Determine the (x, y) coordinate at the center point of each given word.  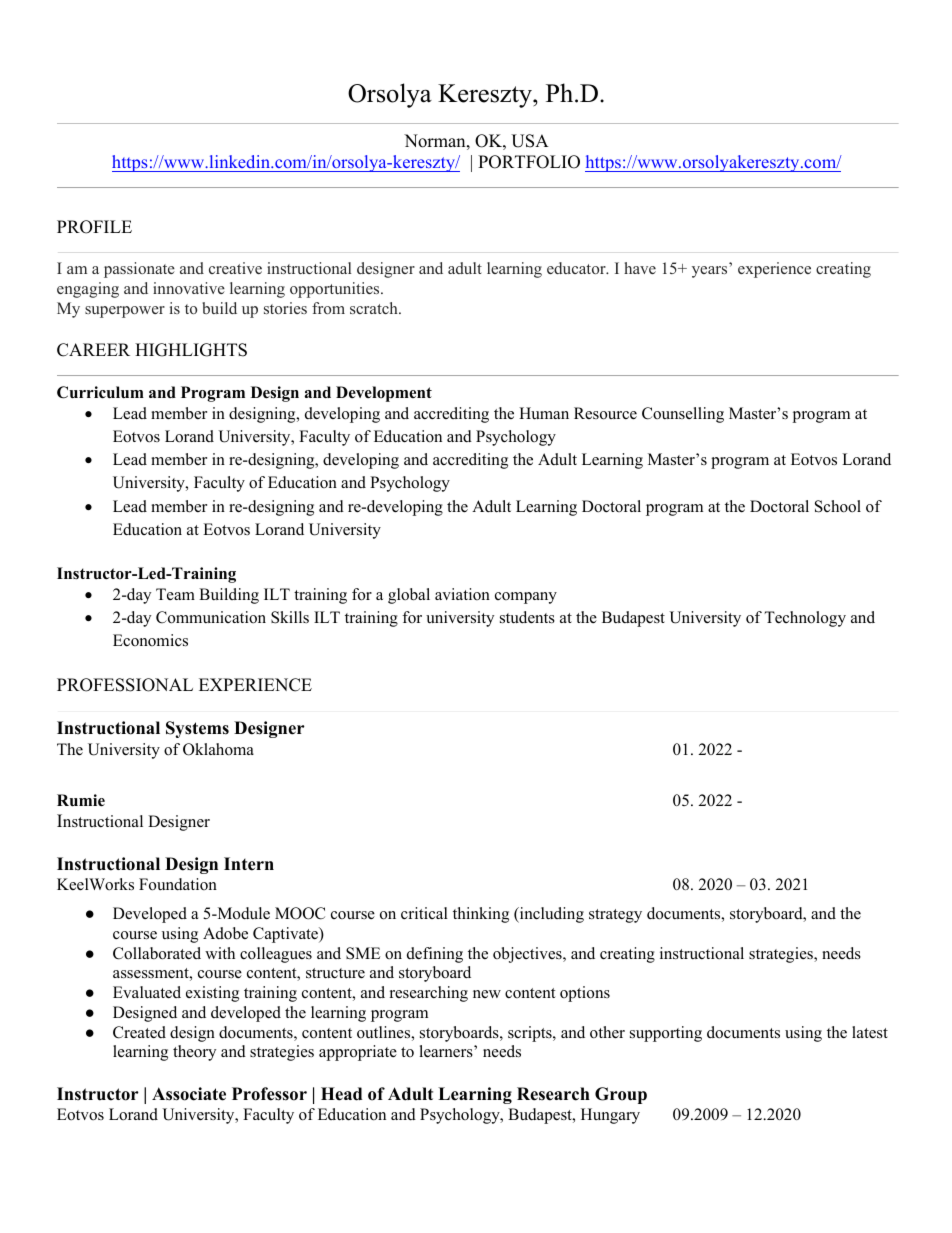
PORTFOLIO (529, 162)
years (709, 272)
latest (870, 1032)
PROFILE (94, 227)
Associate (189, 1094)
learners (447, 1051)
